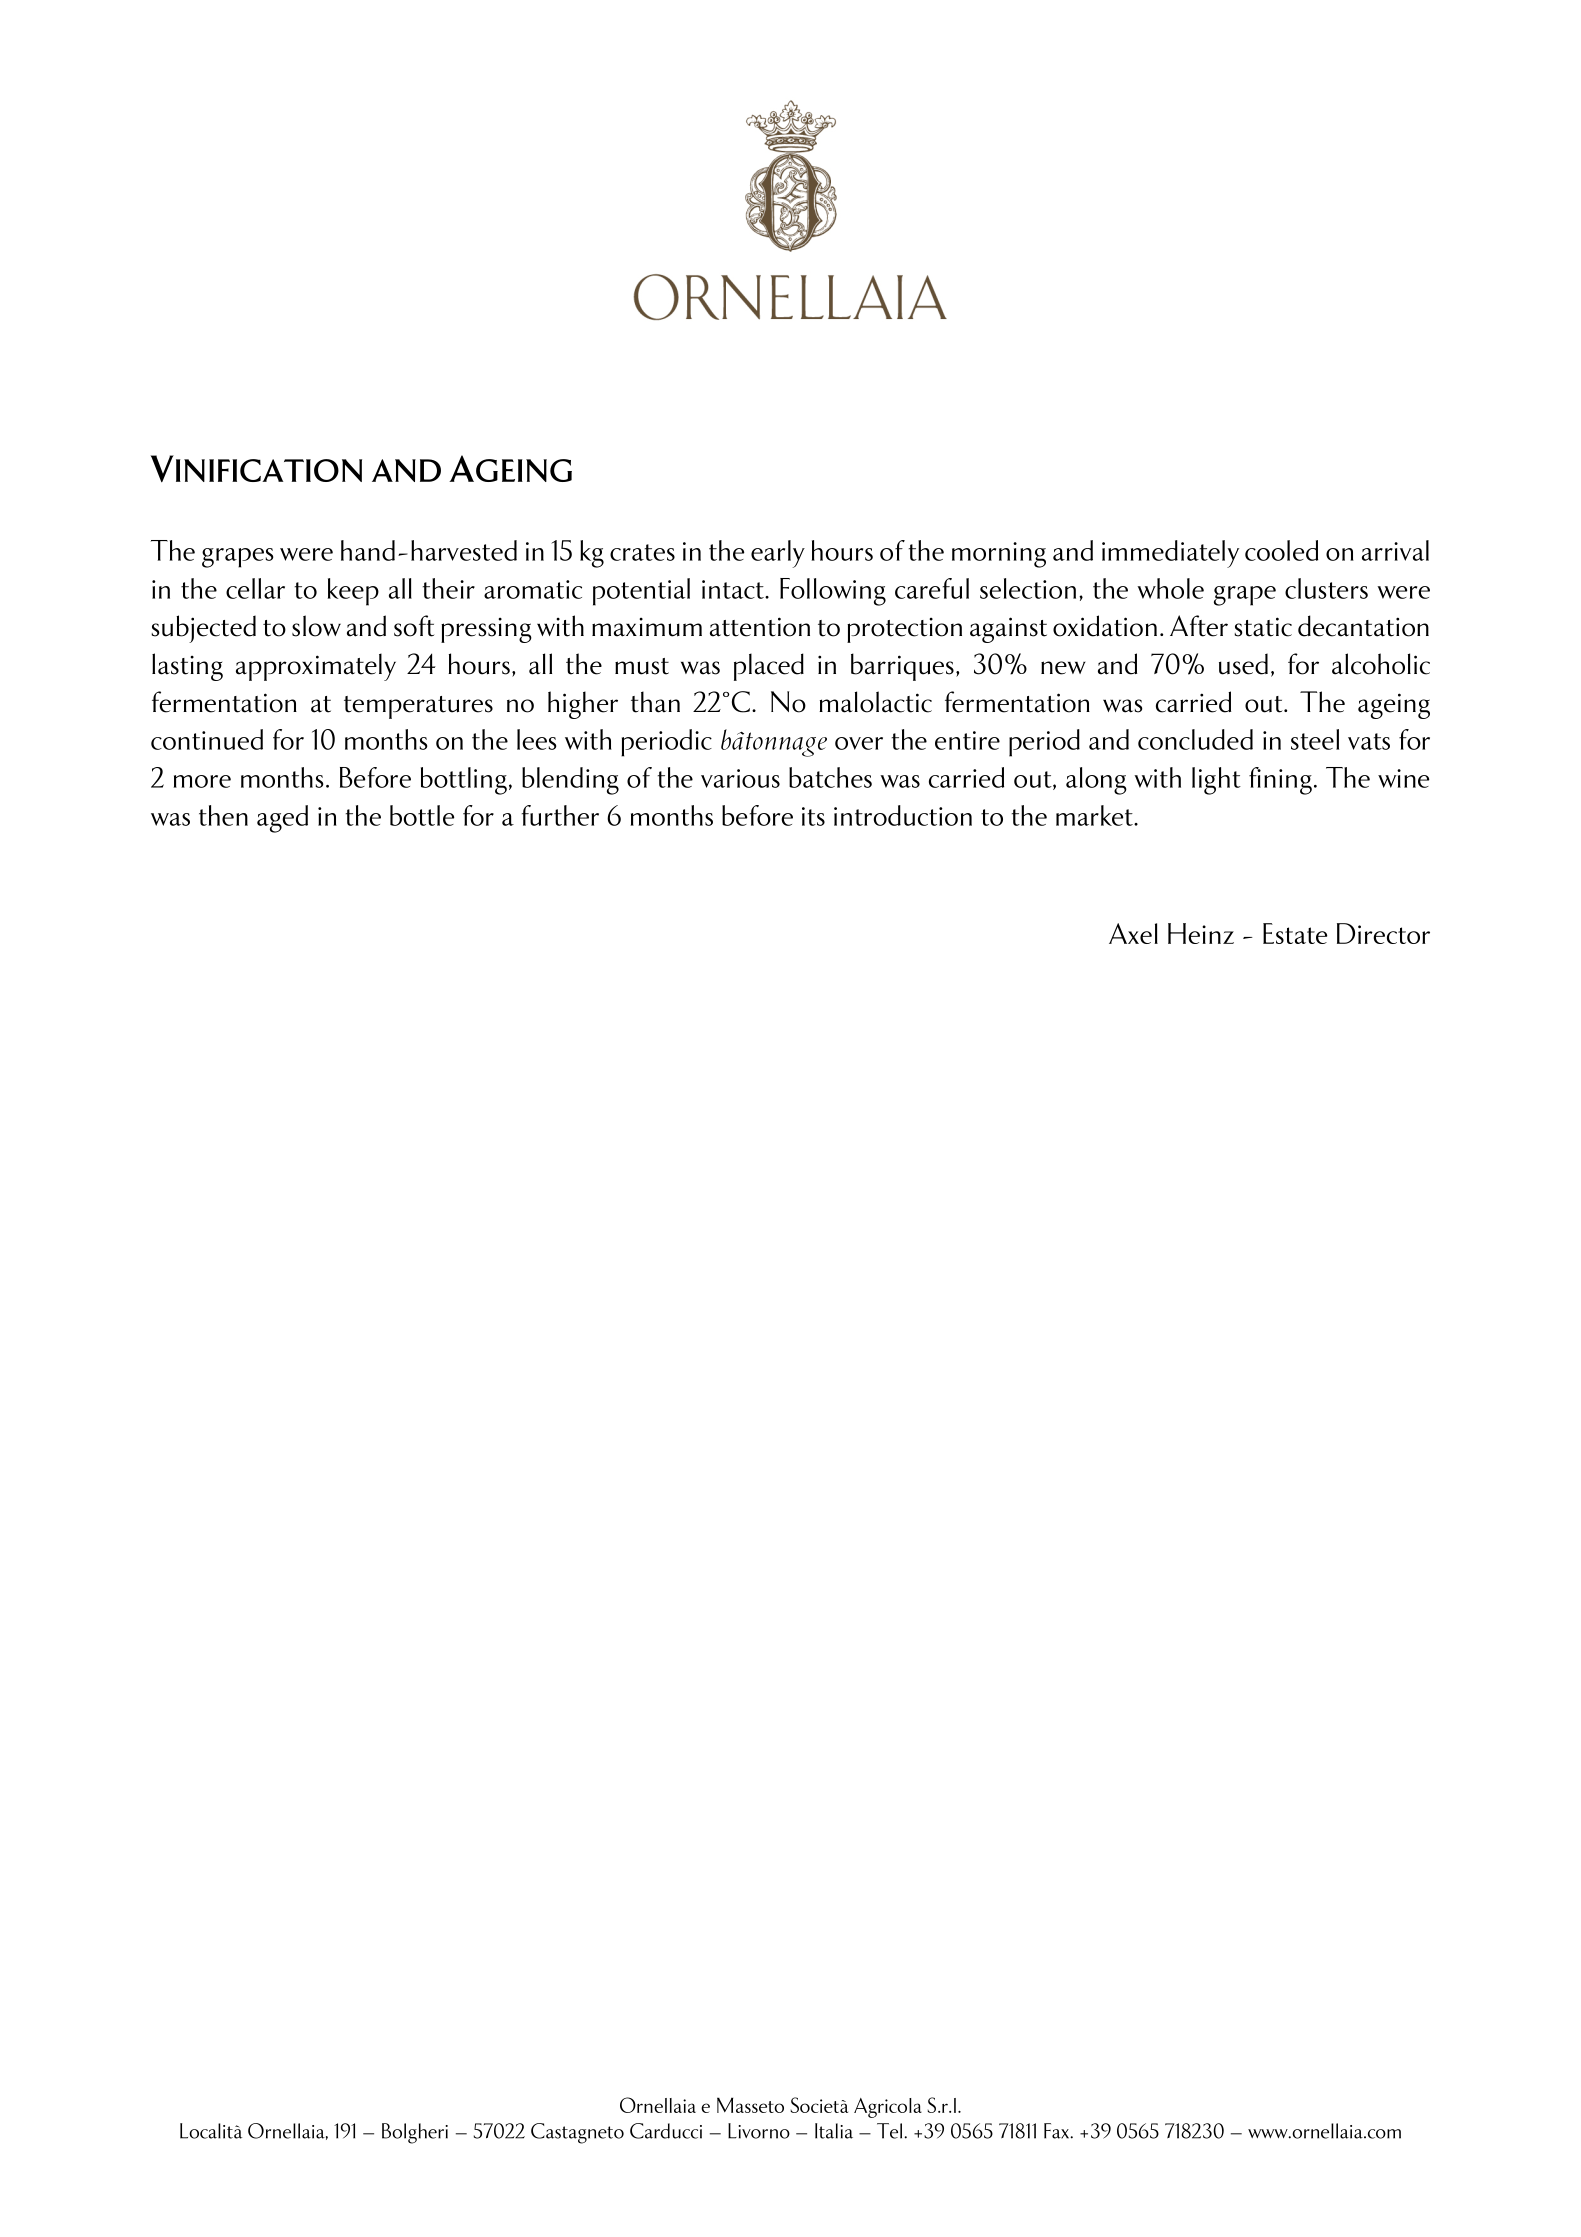 Image resolution: width=1581 pixels, height=2237 pixels. What do you see at coordinates (834, 2131) in the screenshot?
I see `Italia` at bounding box center [834, 2131].
